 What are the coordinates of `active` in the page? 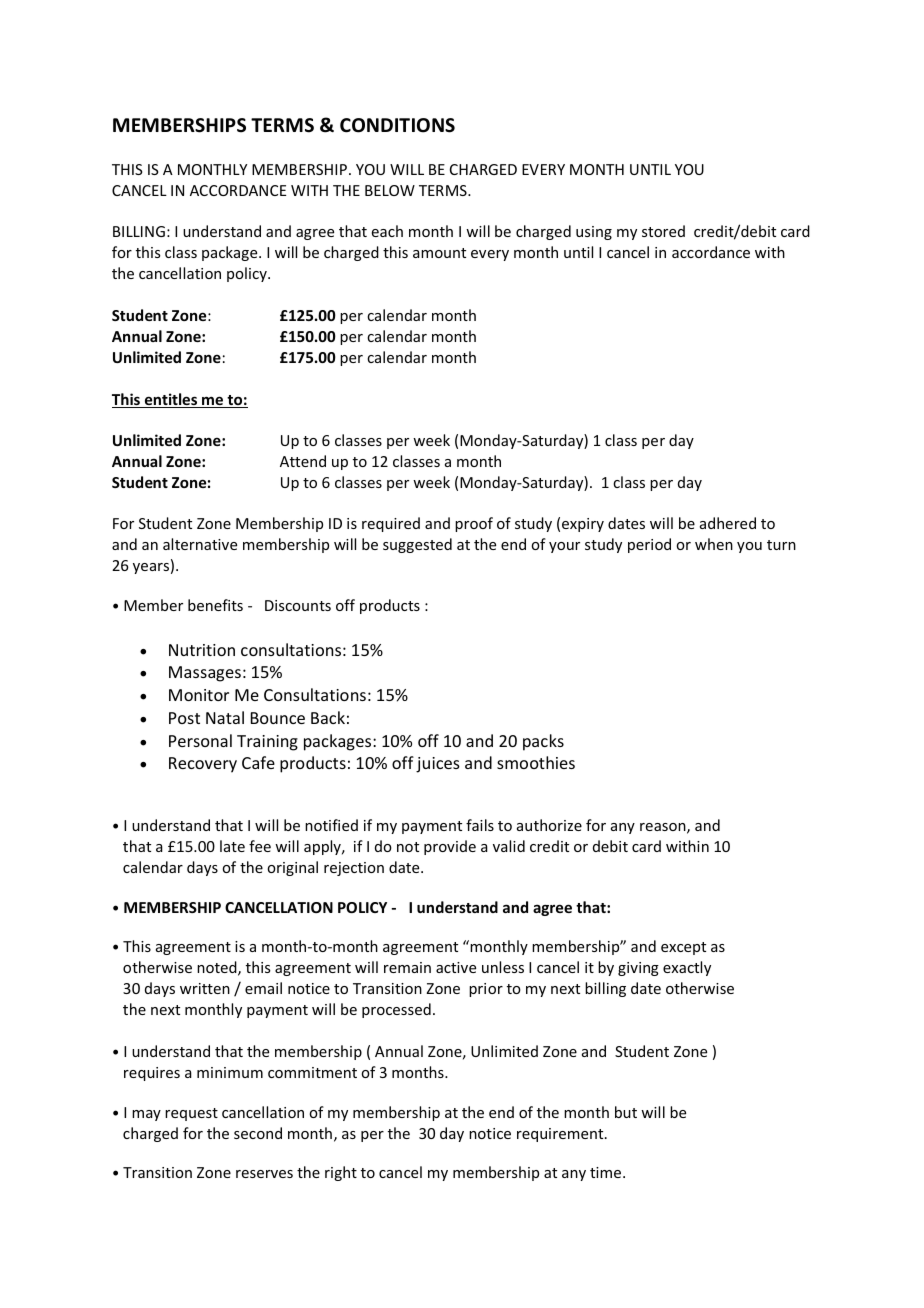 It's located at (456, 967).
